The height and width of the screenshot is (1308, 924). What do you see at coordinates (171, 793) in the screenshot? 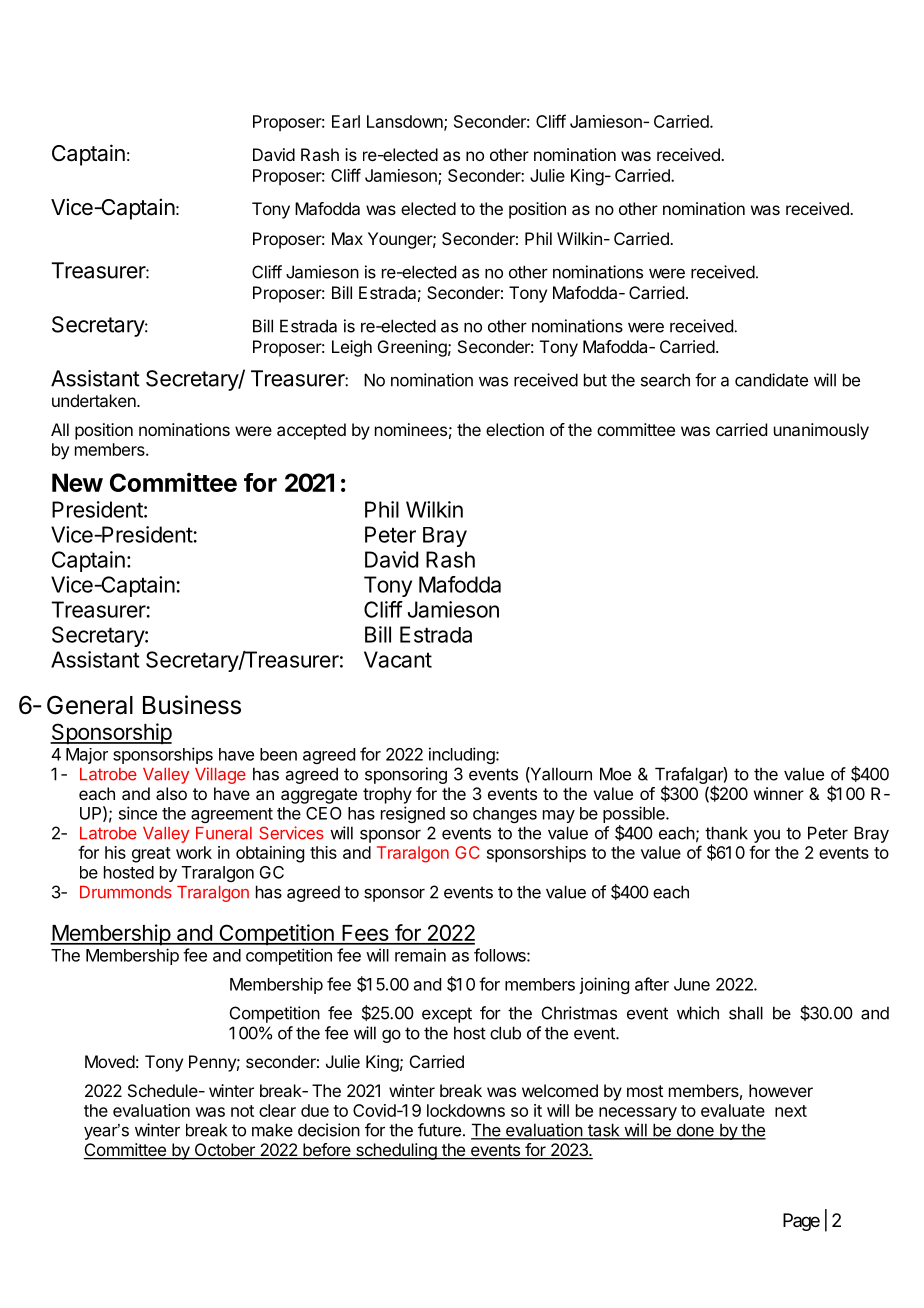
I see `also` at bounding box center [171, 793].
